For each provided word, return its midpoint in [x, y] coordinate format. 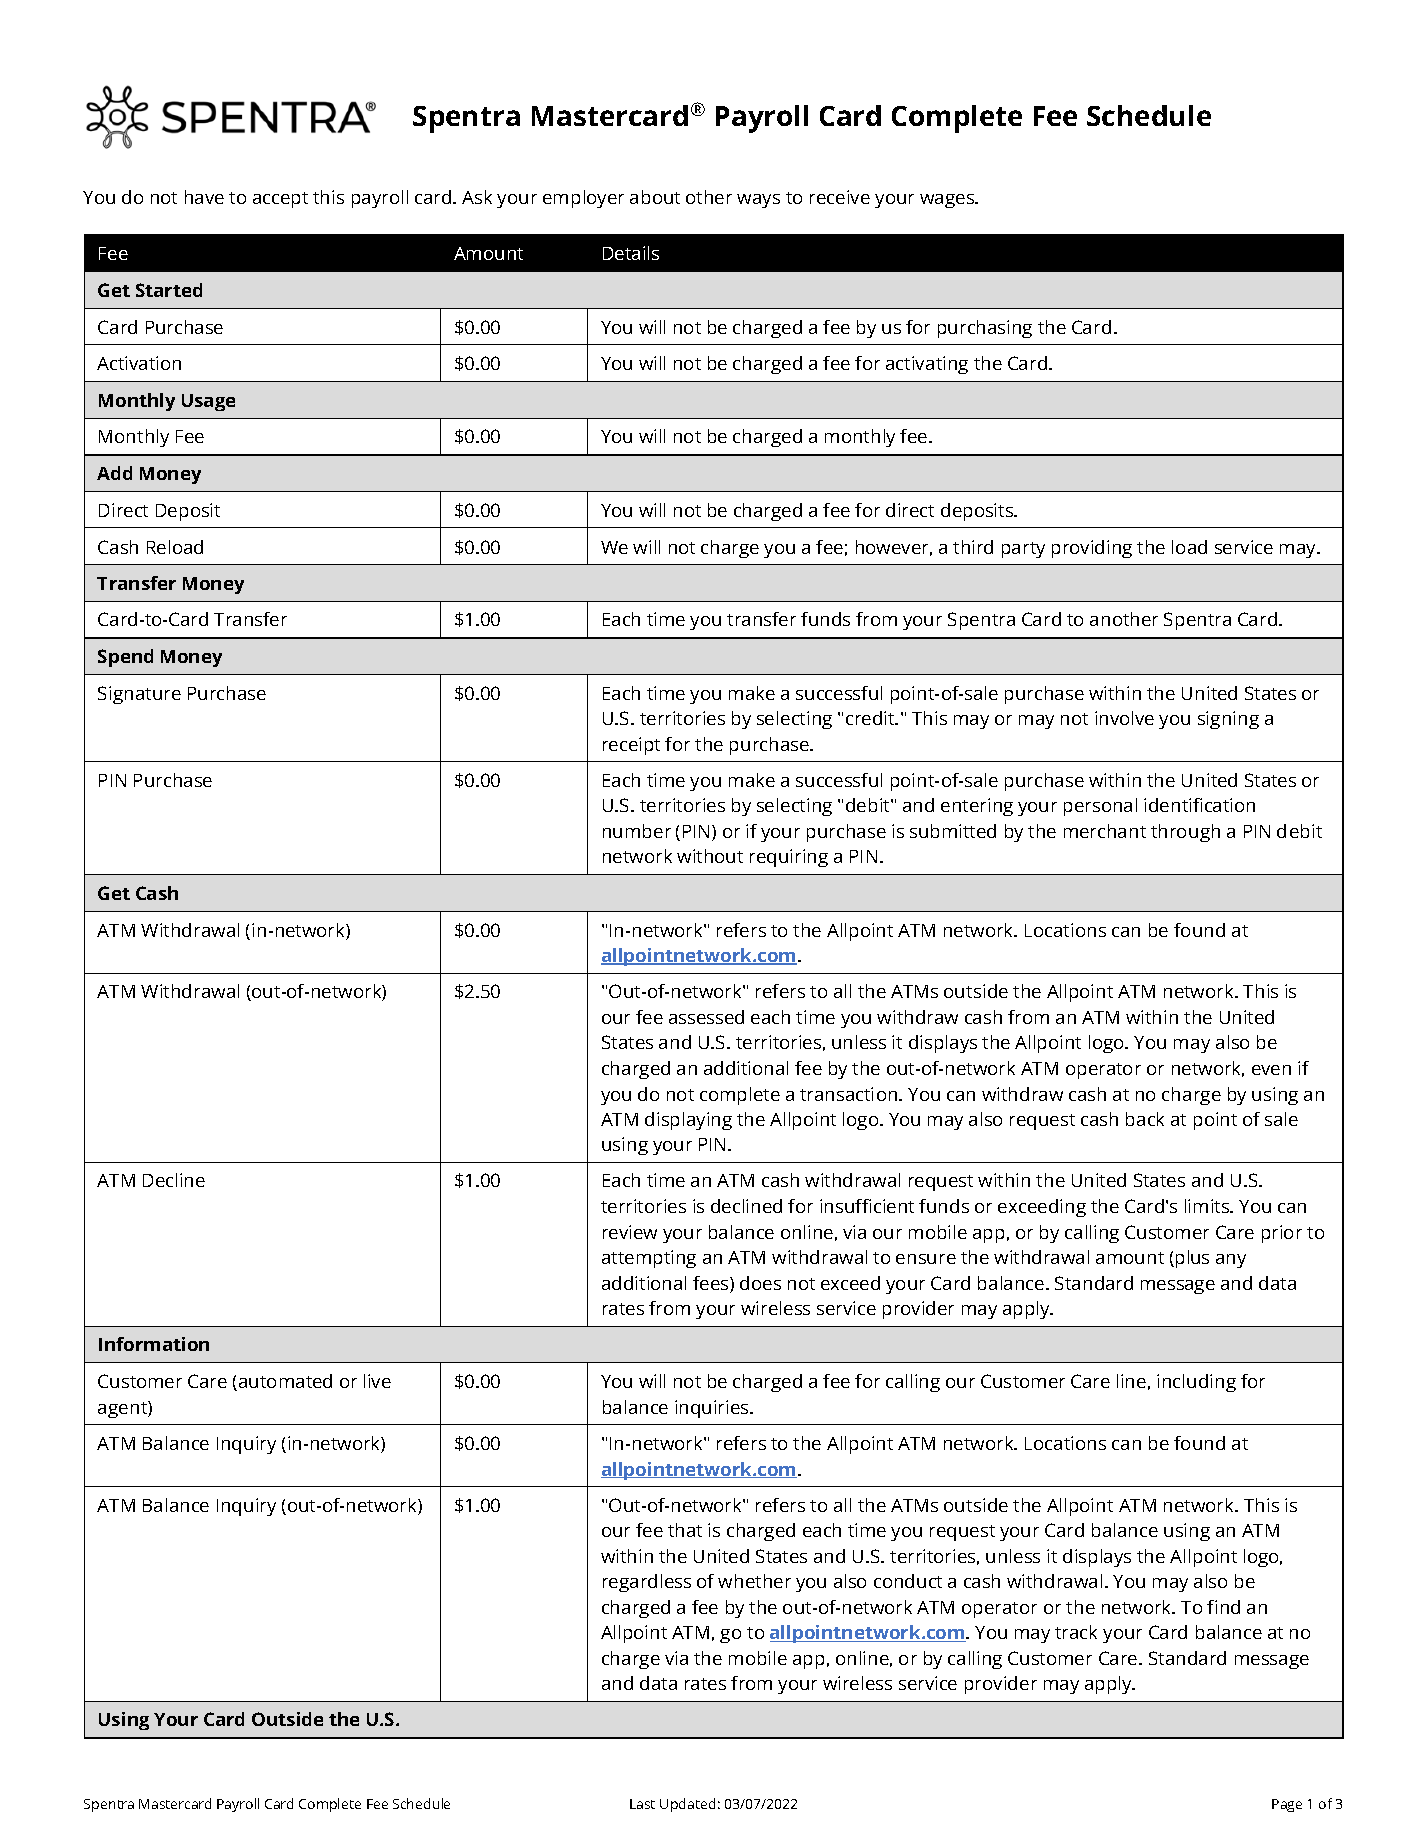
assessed [706, 1017]
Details [631, 253]
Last [642, 1804]
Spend [125, 658]
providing [1092, 549]
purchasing [985, 329]
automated [285, 1381]
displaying [688, 1121]
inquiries [713, 1409]
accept [280, 200]
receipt [631, 746]
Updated [687, 1805]
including [1196, 1383]
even [1271, 1070]
